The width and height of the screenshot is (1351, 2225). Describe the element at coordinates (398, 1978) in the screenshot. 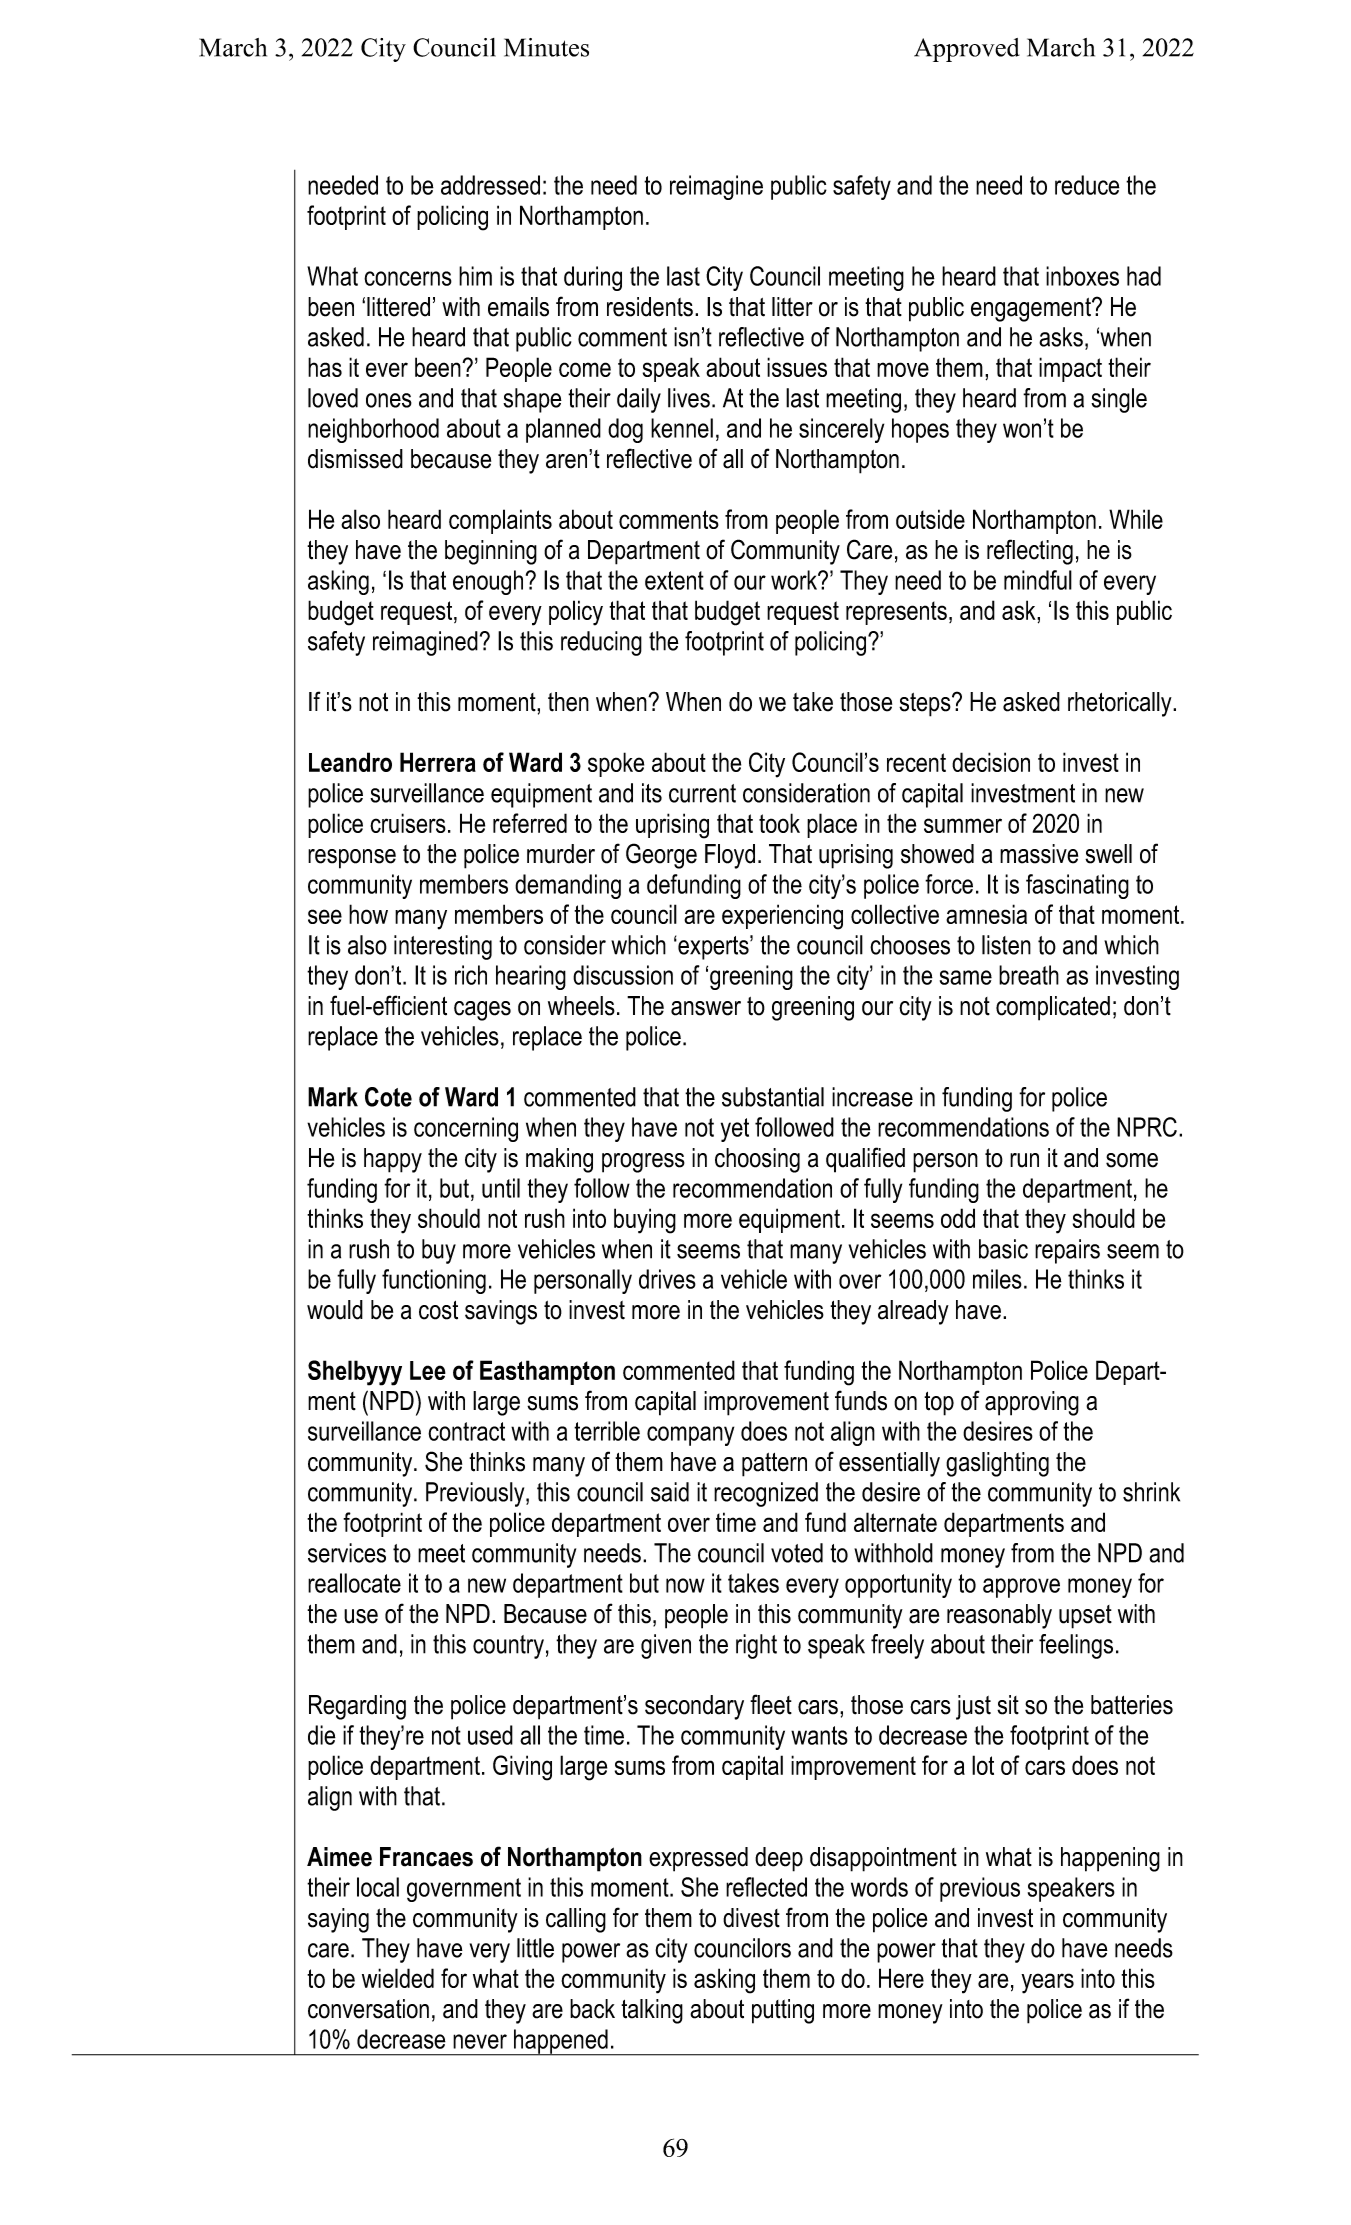

I see `wielded` at that location.
